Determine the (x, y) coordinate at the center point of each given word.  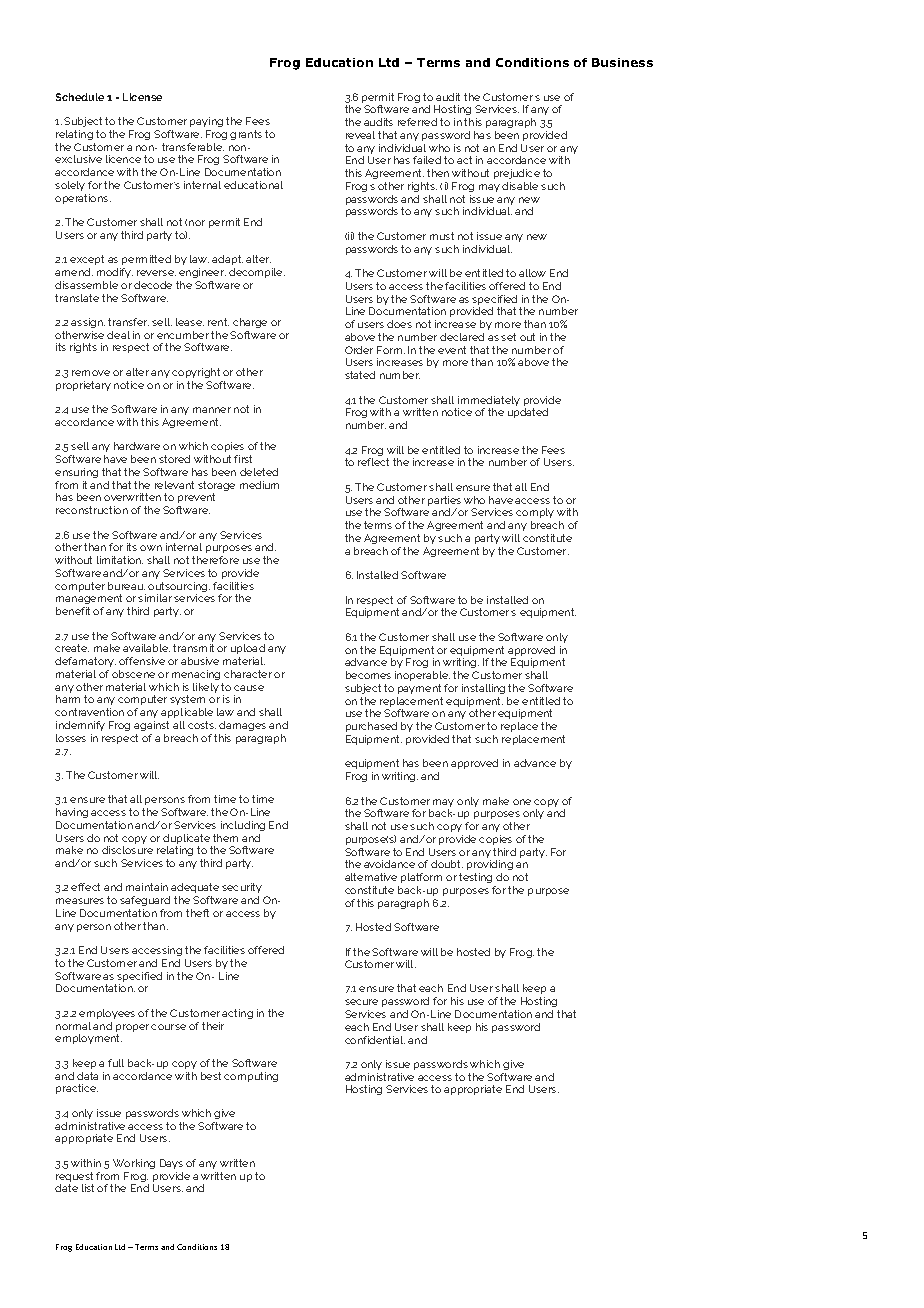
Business (622, 62)
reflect (373, 462)
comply (535, 515)
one (522, 802)
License (142, 97)
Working (134, 1164)
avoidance (389, 864)
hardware (137, 446)
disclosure (127, 850)
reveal (360, 135)
